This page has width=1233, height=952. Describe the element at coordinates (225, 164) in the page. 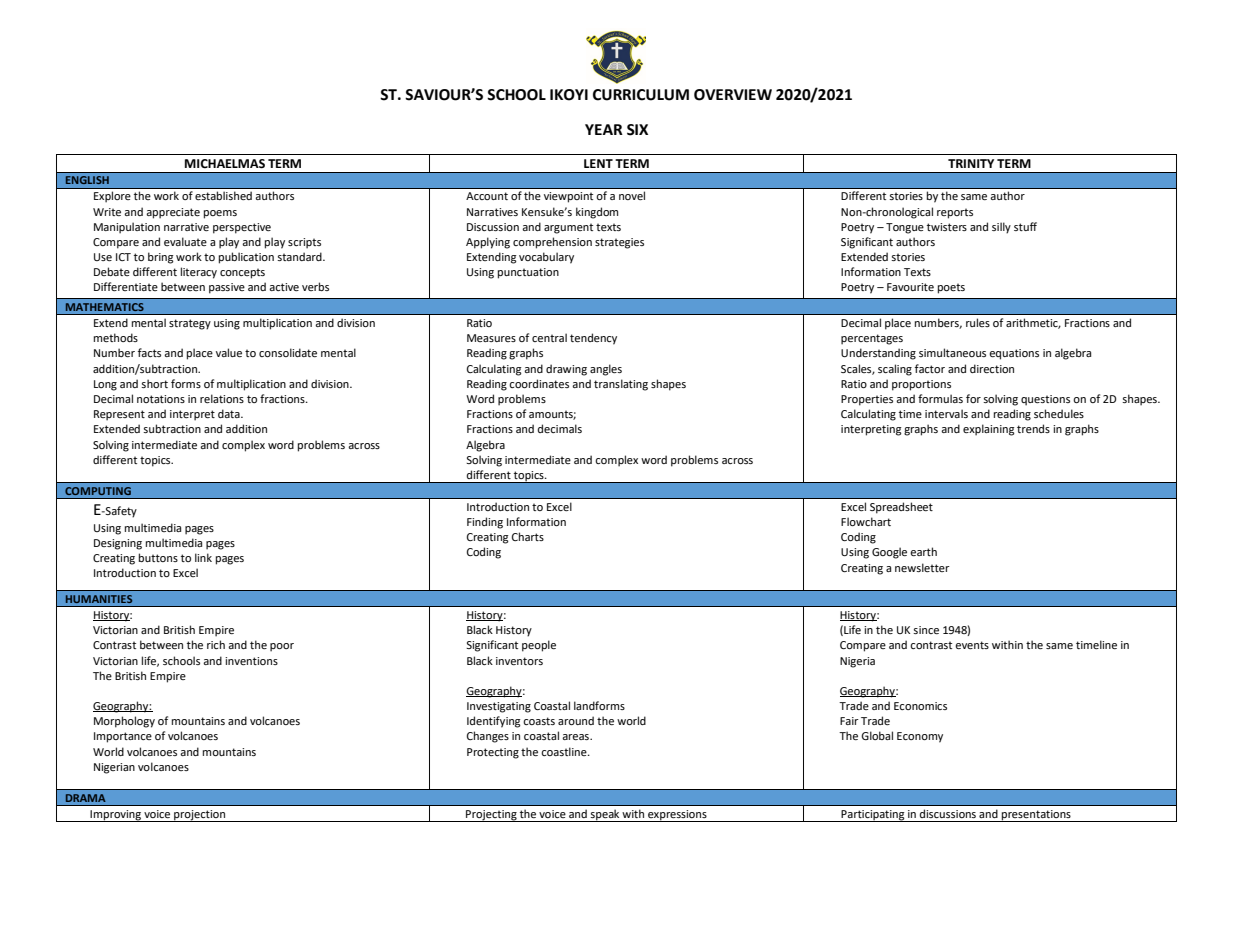

I see `MICHAELMAS` at that location.
